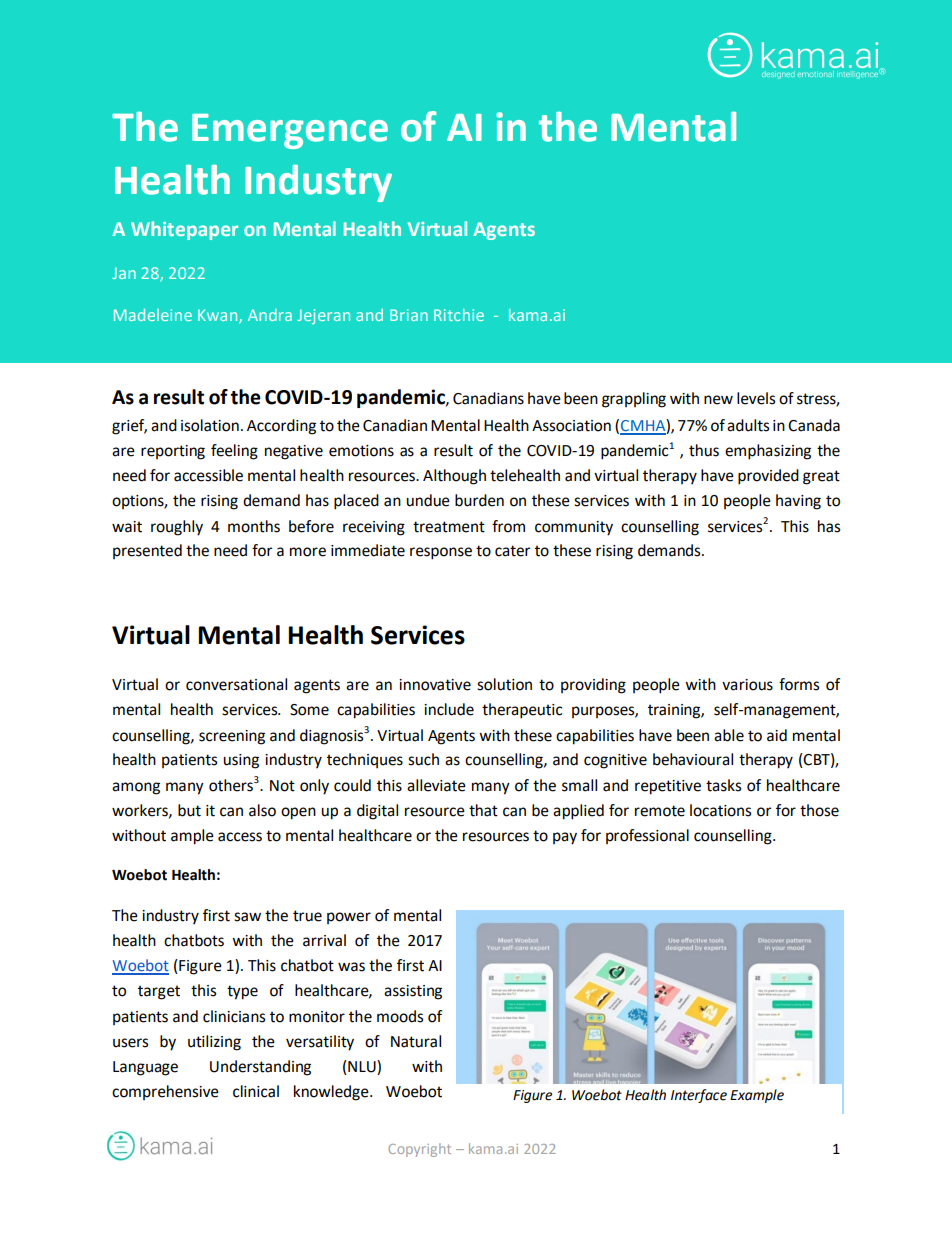 This image has height=1233, width=952. Describe the element at coordinates (232, 737) in the image. I see `screening` at that location.
